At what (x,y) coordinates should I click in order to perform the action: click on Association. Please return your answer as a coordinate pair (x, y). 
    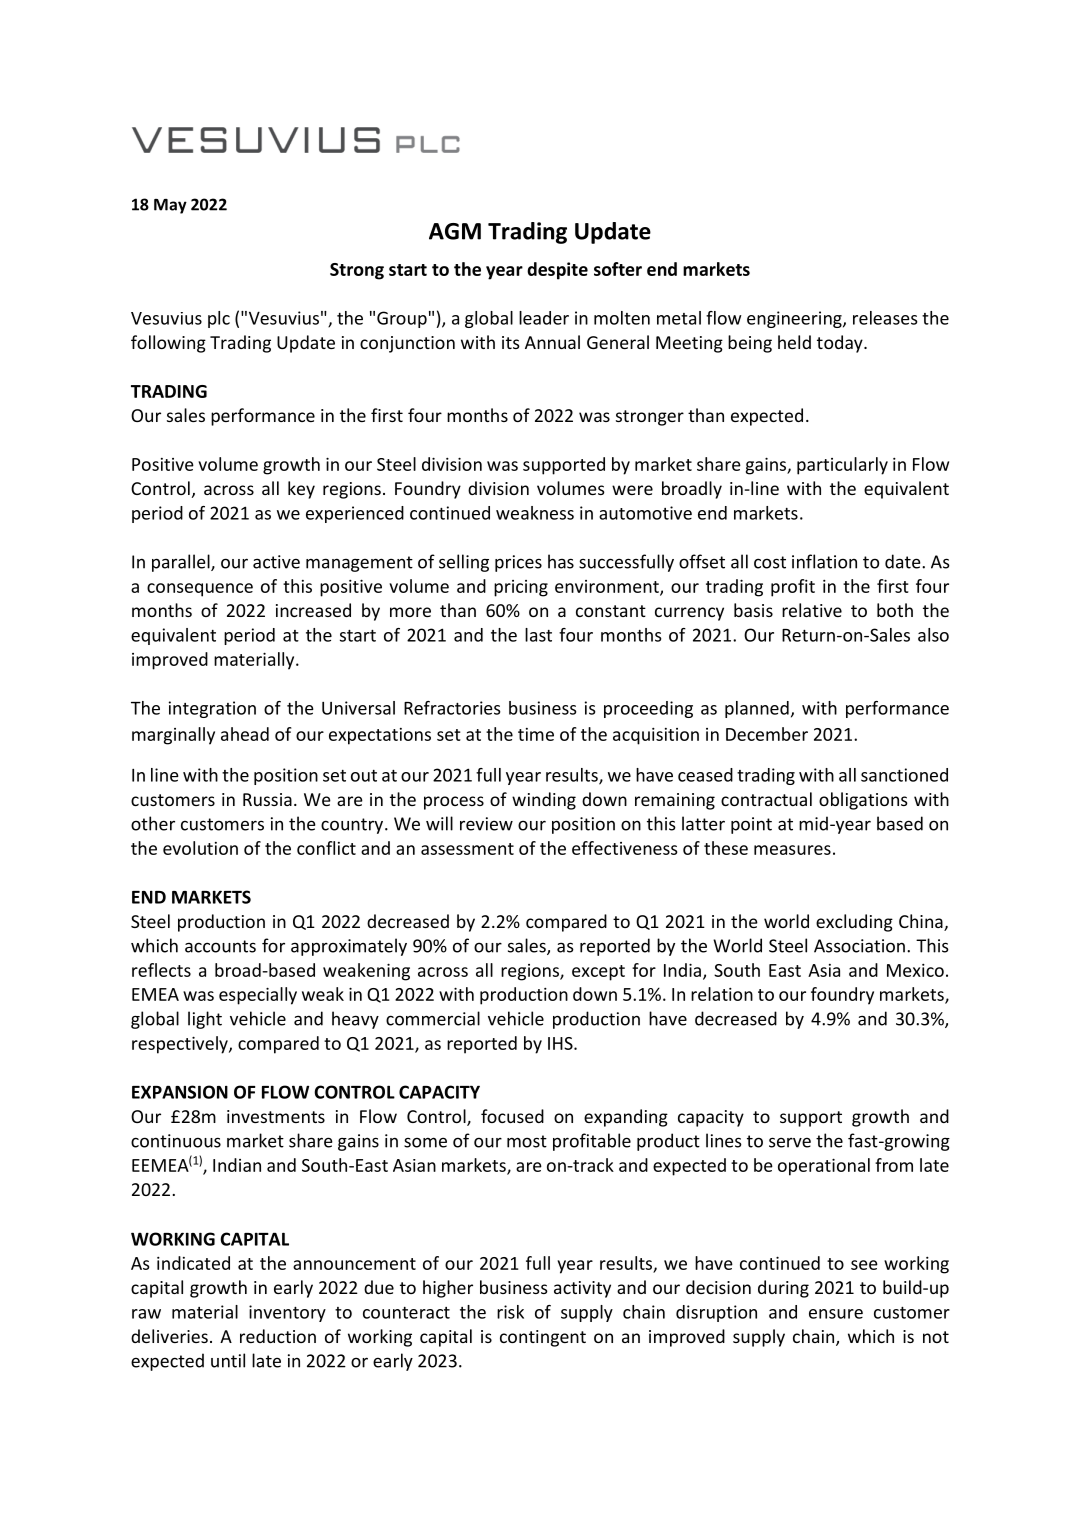
    Looking at the image, I should click on (859, 946).
